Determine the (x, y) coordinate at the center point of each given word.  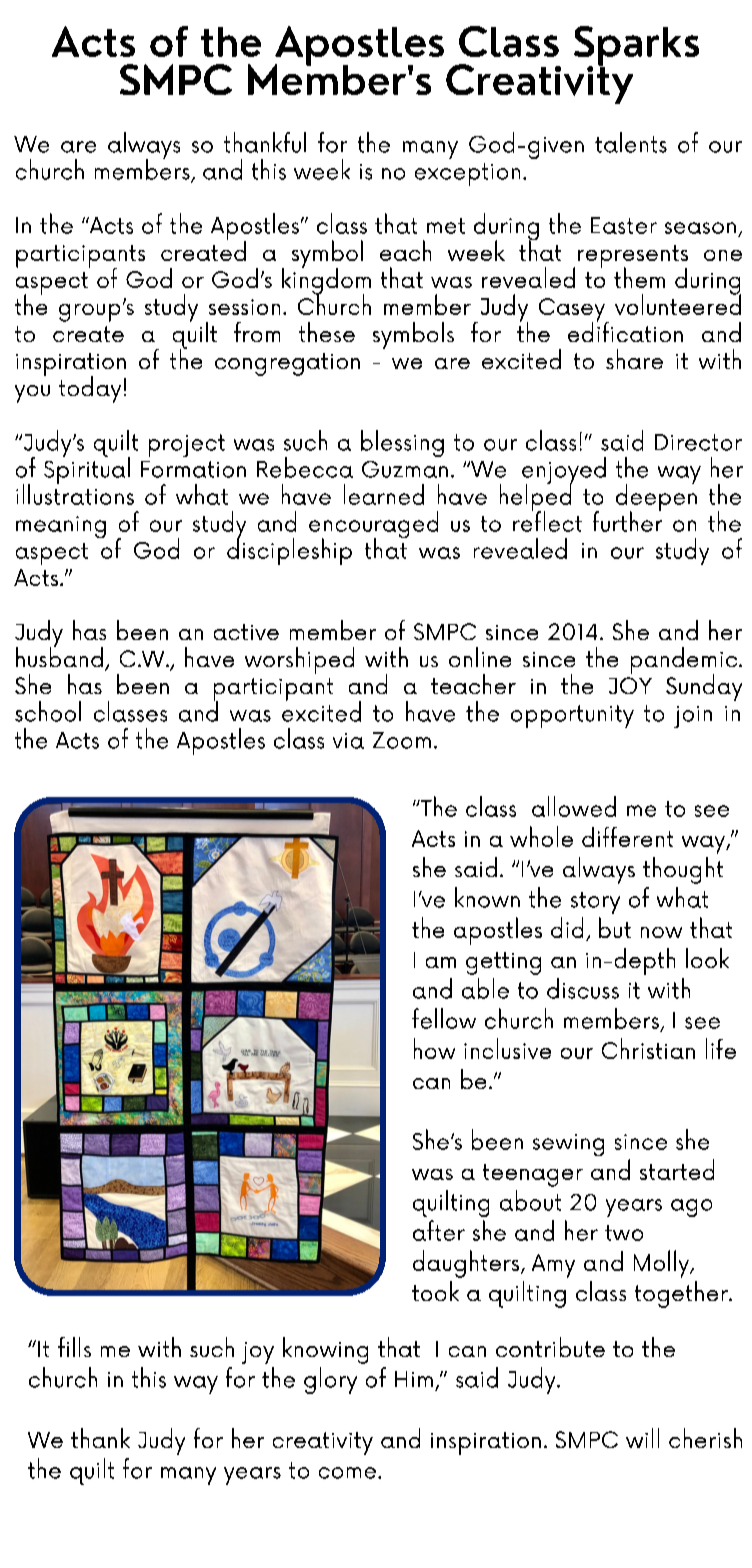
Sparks (636, 47)
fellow (444, 1018)
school (48, 711)
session (244, 307)
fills (74, 1347)
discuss (583, 988)
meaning (61, 527)
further (627, 520)
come (349, 1473)
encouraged (373, 526)
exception (467, 174)
